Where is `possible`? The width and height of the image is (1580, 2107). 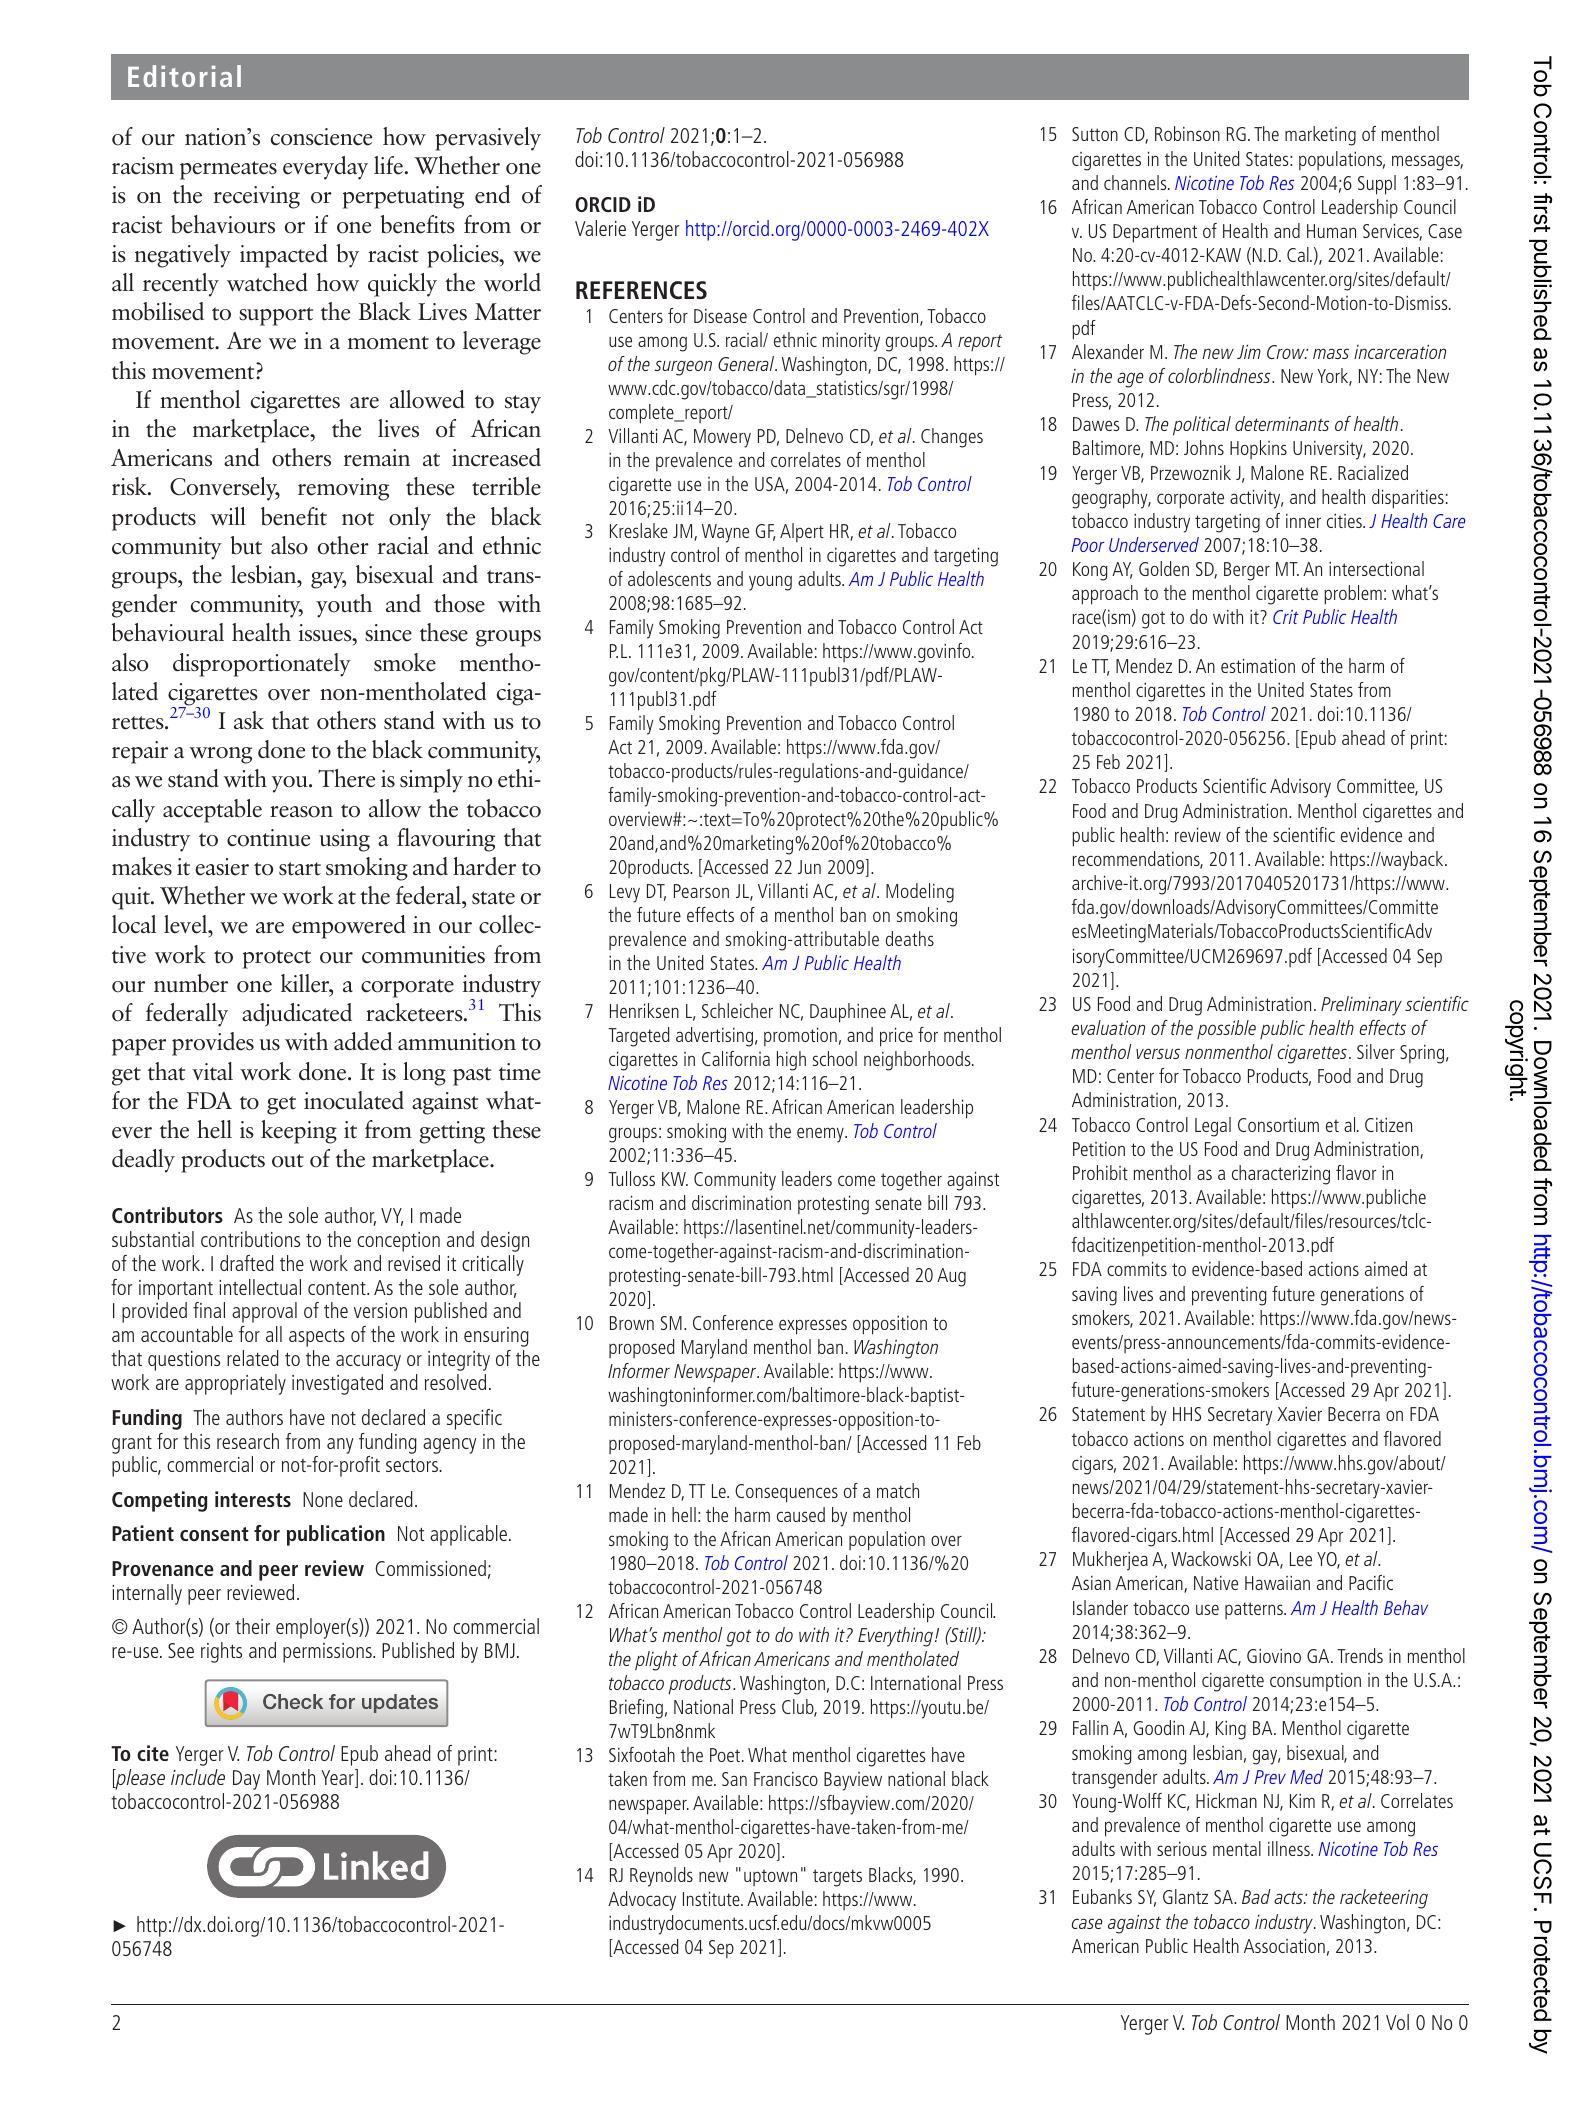 possible is located at coordinates (1226, 1029).
